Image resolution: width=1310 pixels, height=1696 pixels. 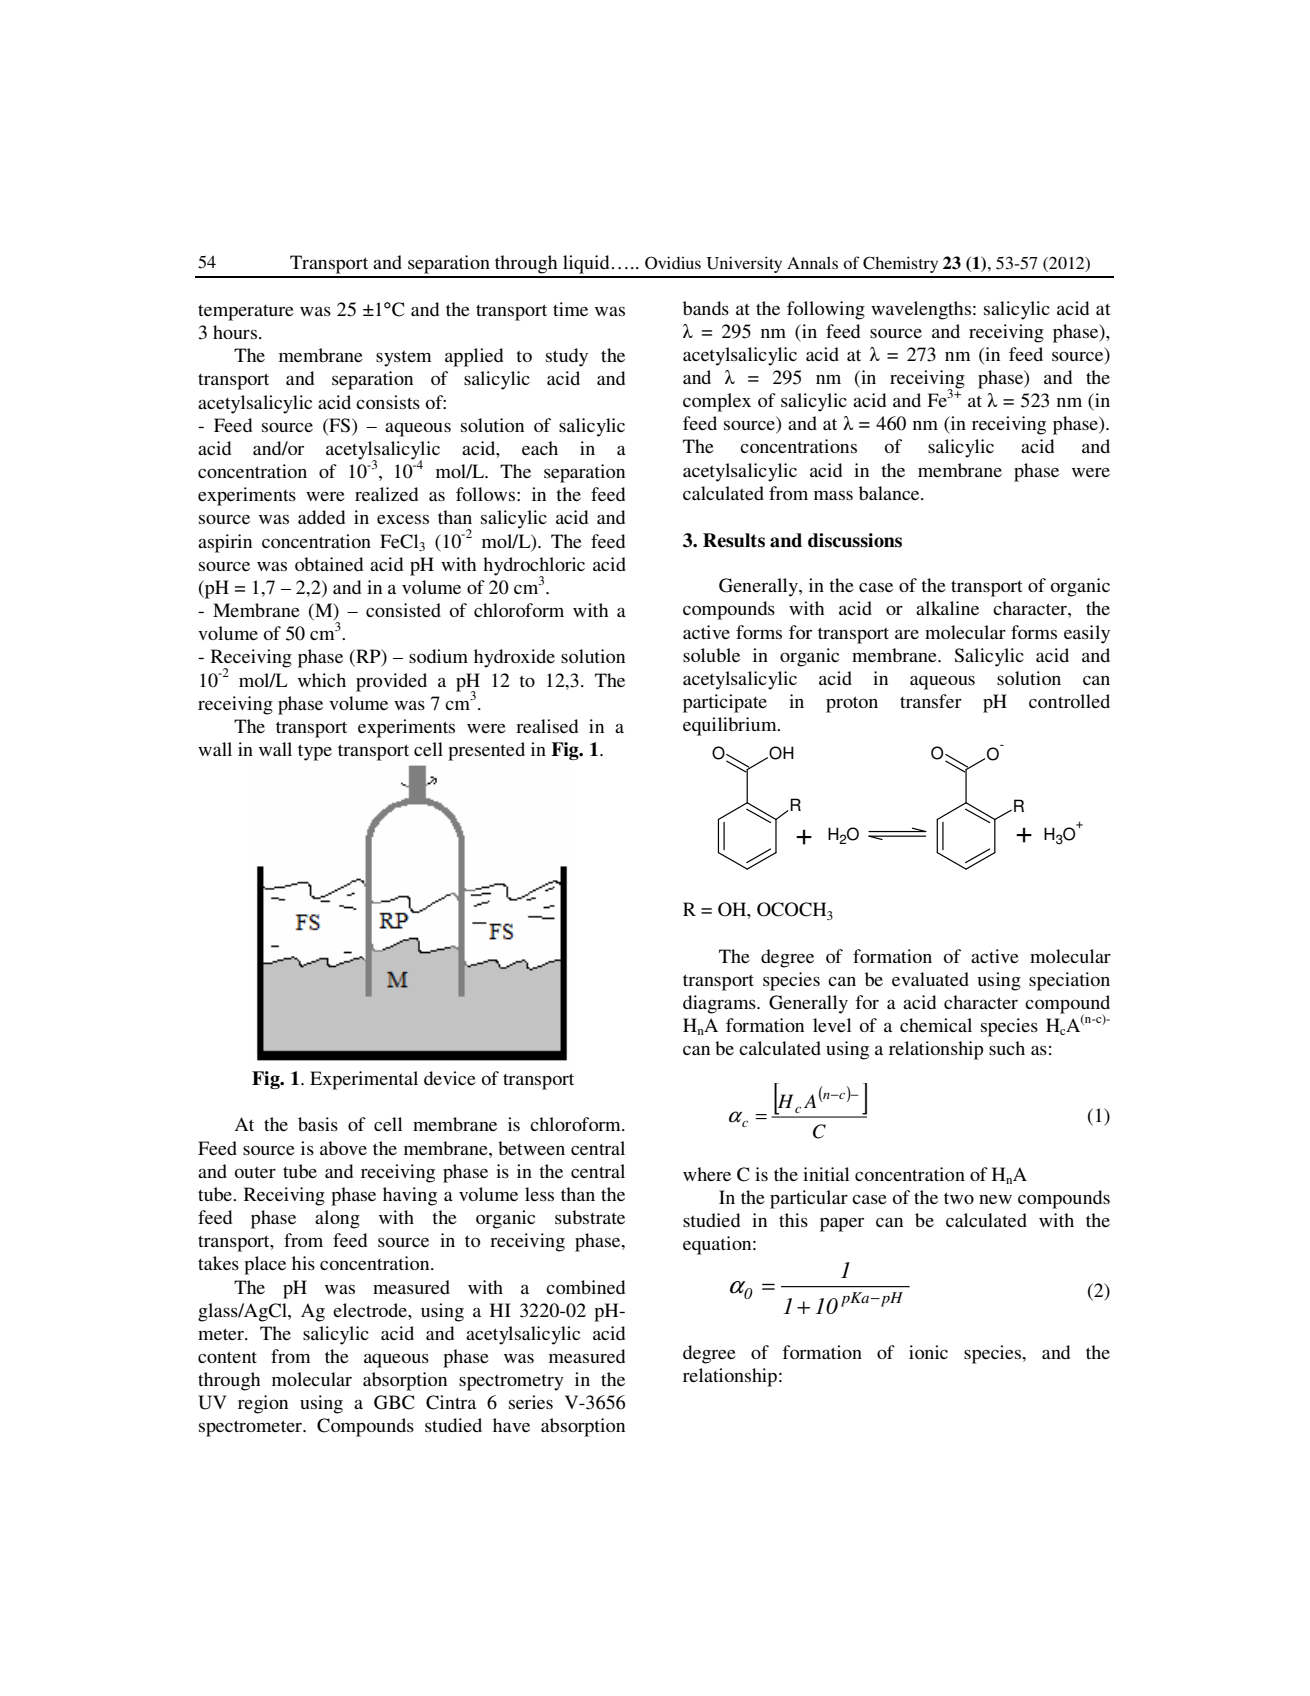 I want to click on Experimental, so click(x=364, y=1080).
